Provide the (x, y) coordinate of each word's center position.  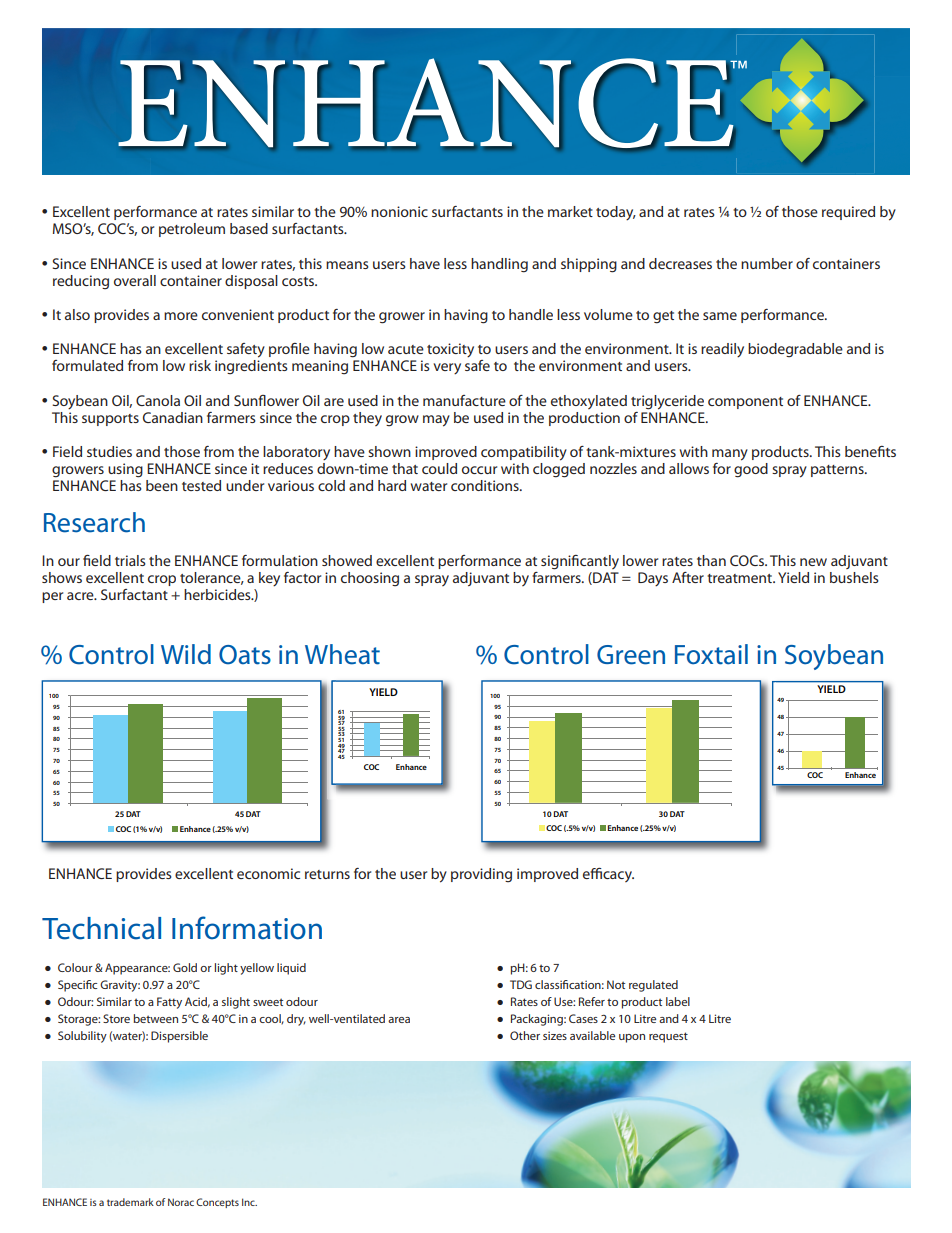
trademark (130, 1202)
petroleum (192, 230)
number (767, 263)
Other (525, 1035)
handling (499, 265)
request (668, 1037)
